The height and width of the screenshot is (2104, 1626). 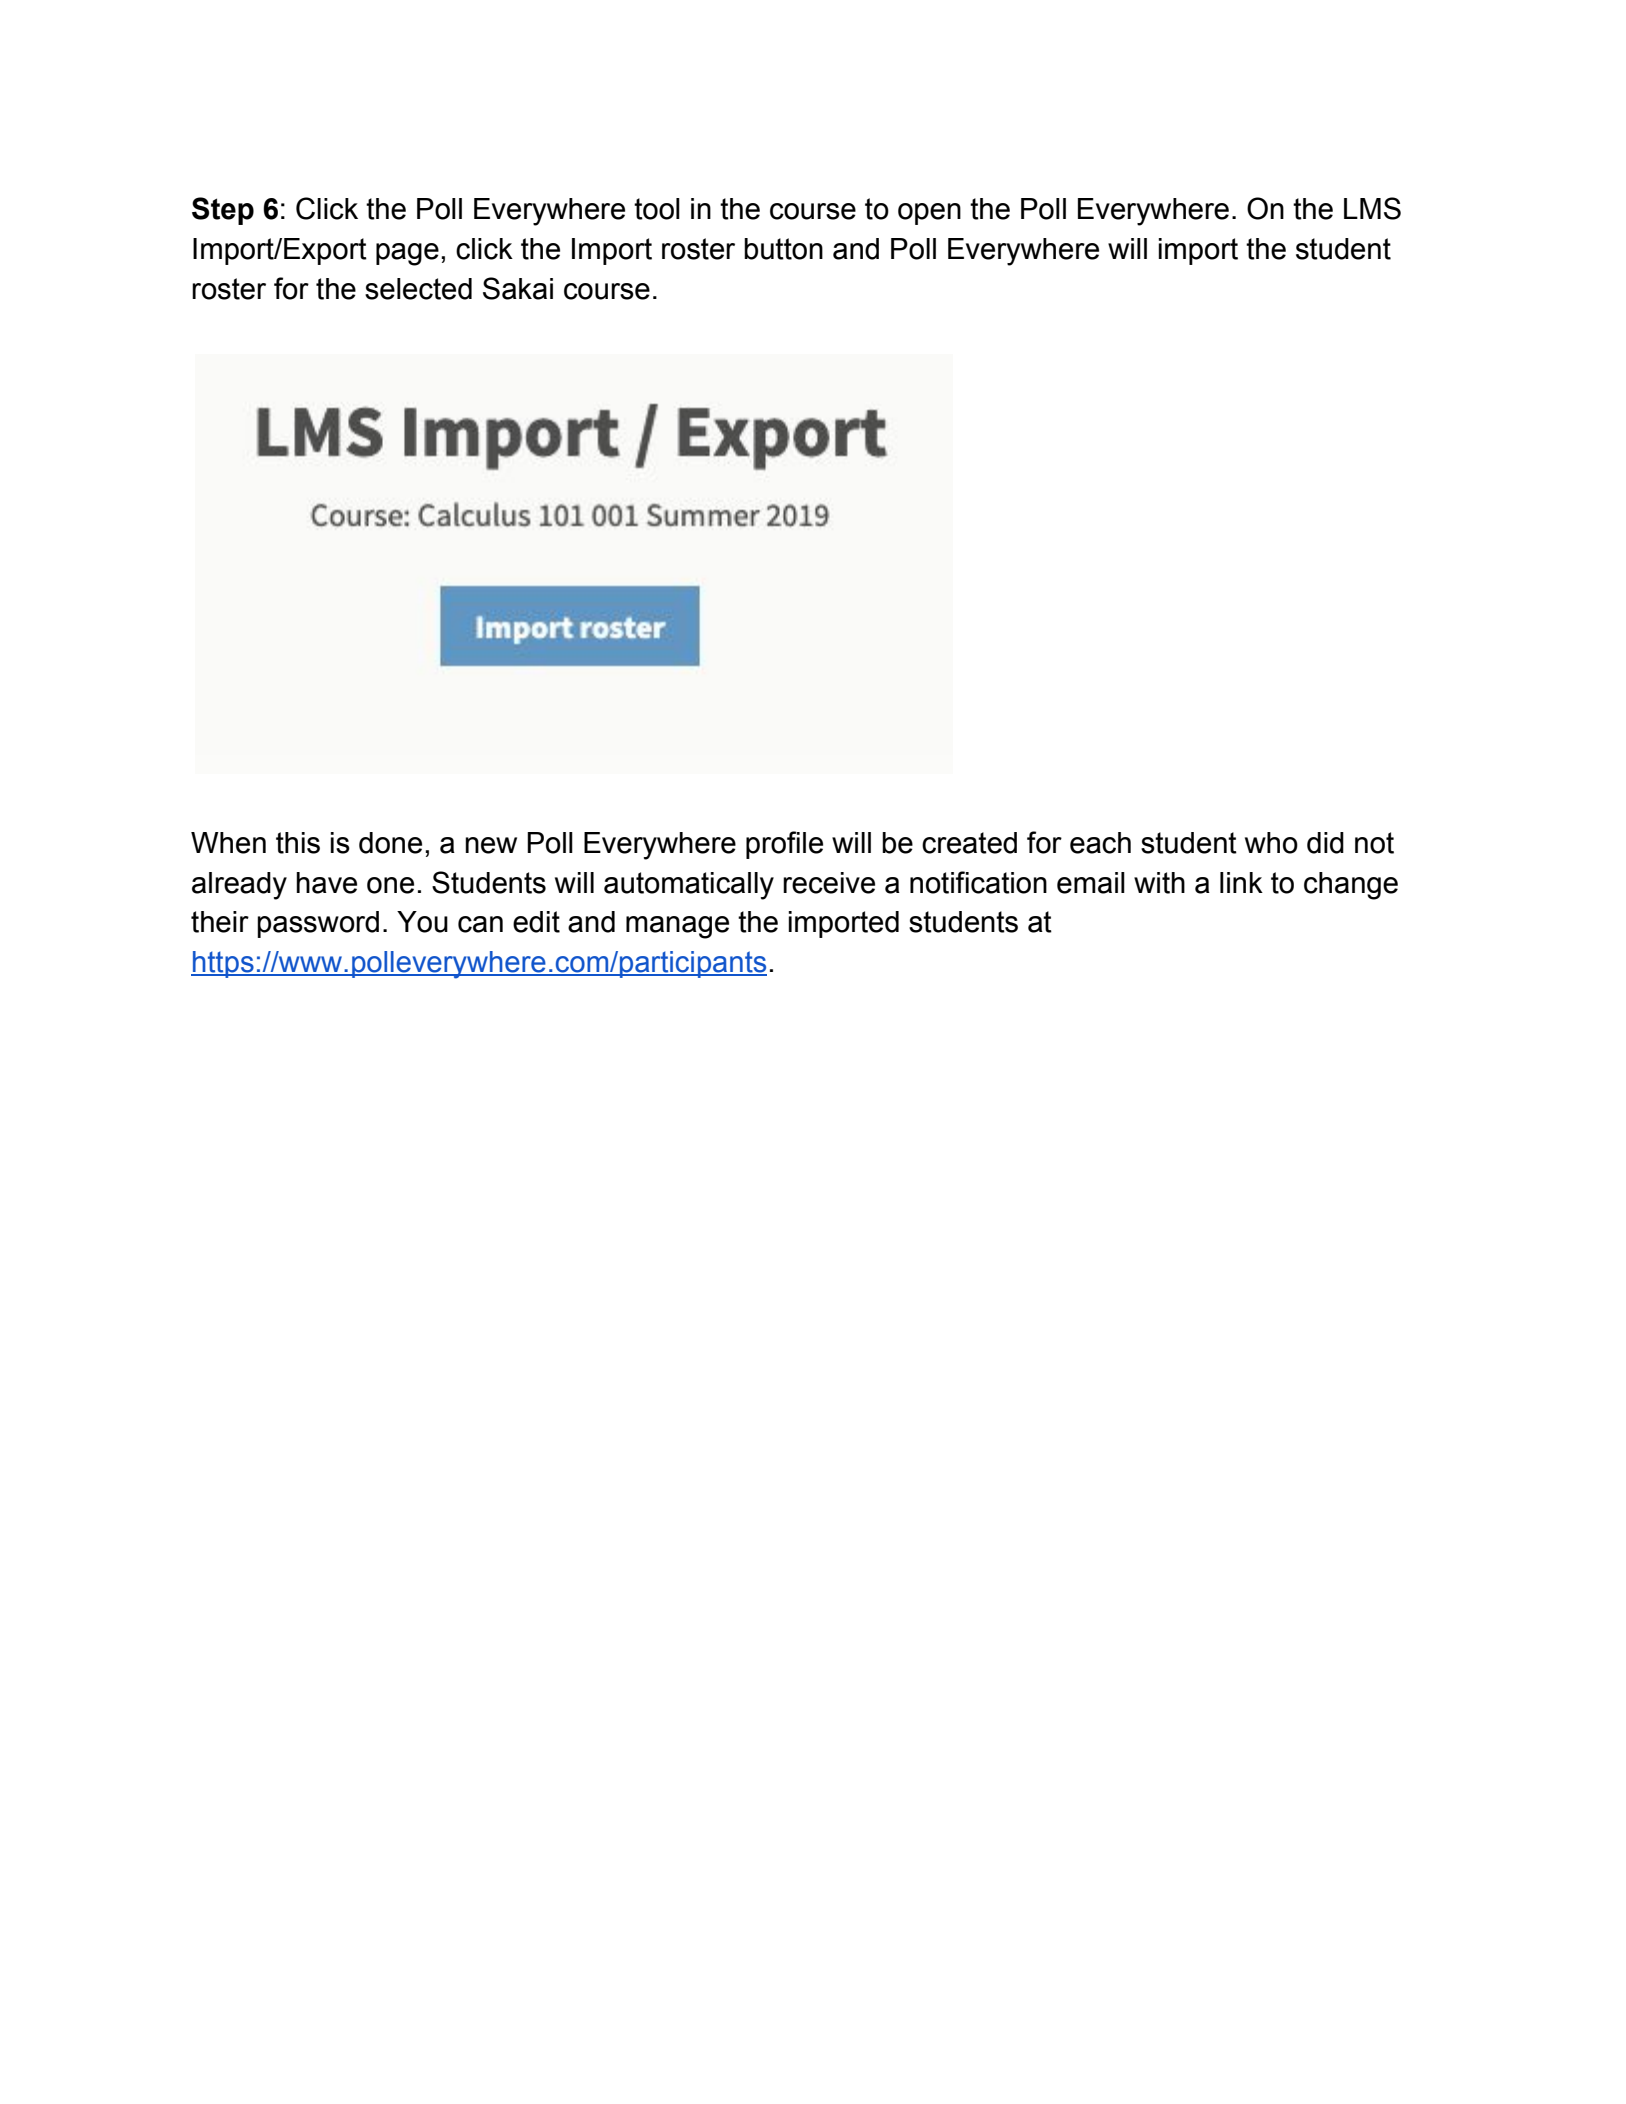 I want to click on LMS, so click(x=1372, y=208).
